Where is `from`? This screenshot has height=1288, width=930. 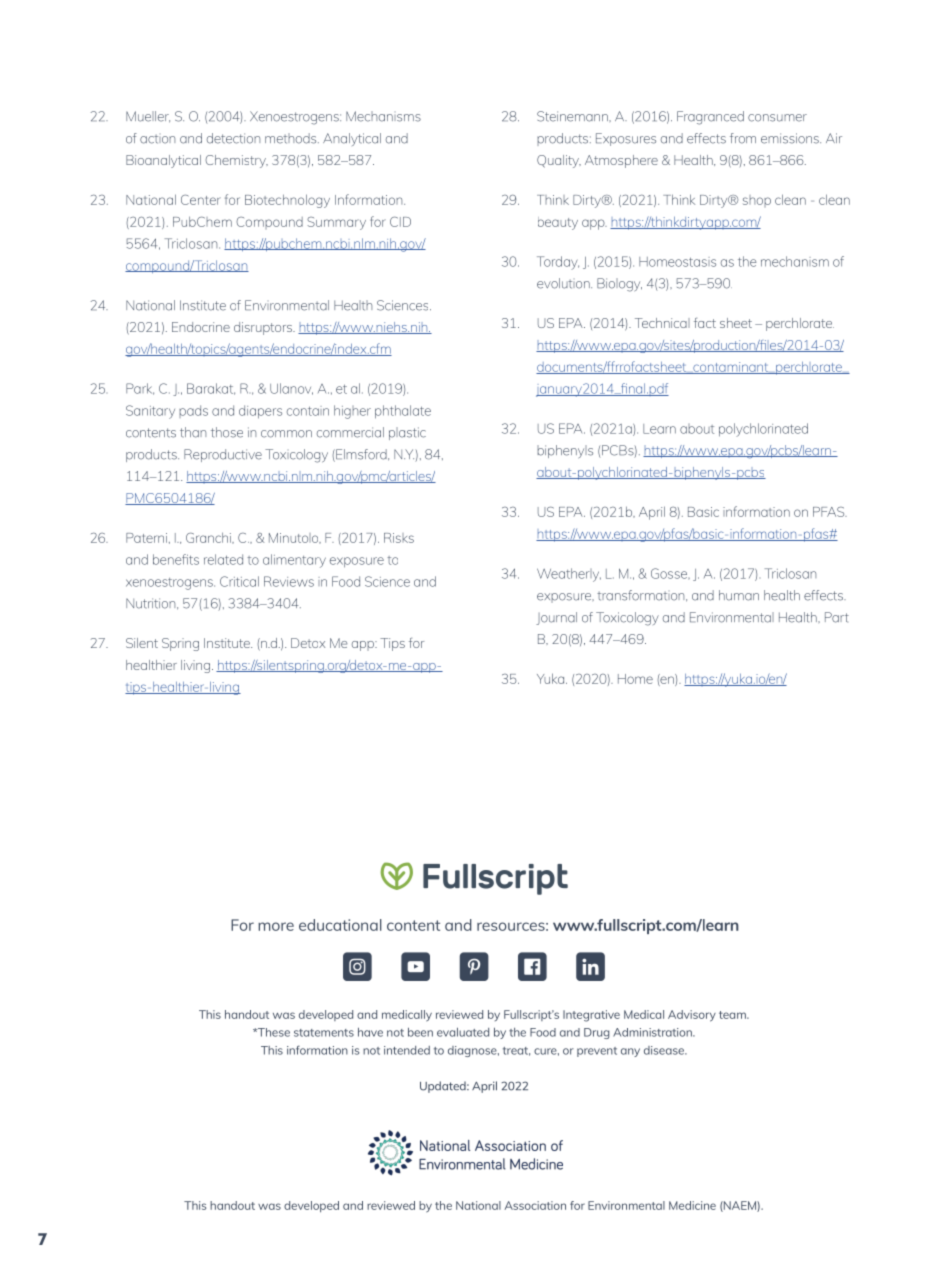
from is located at coordinates (743, 138).
